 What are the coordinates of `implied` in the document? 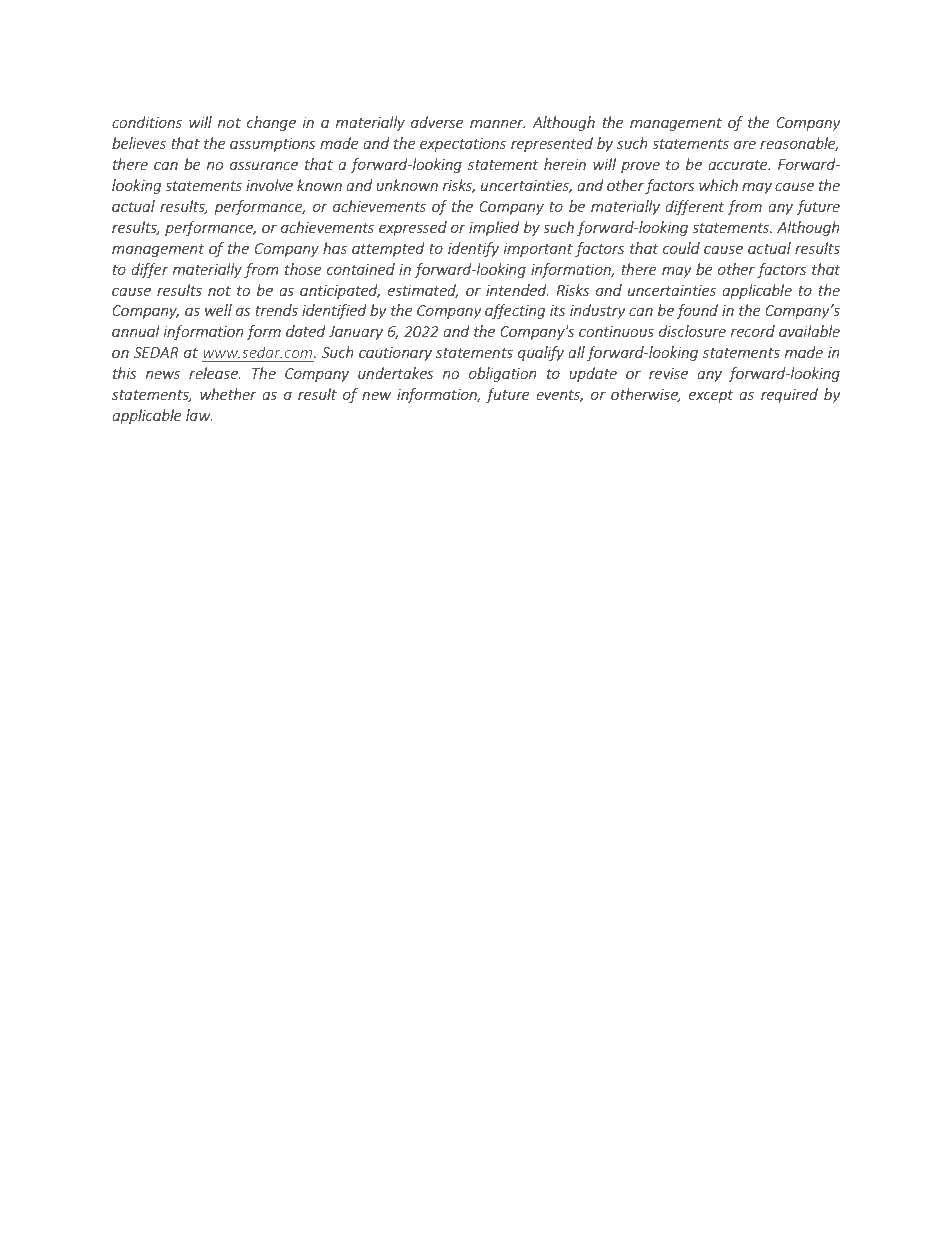 It's located at (494, 228).
